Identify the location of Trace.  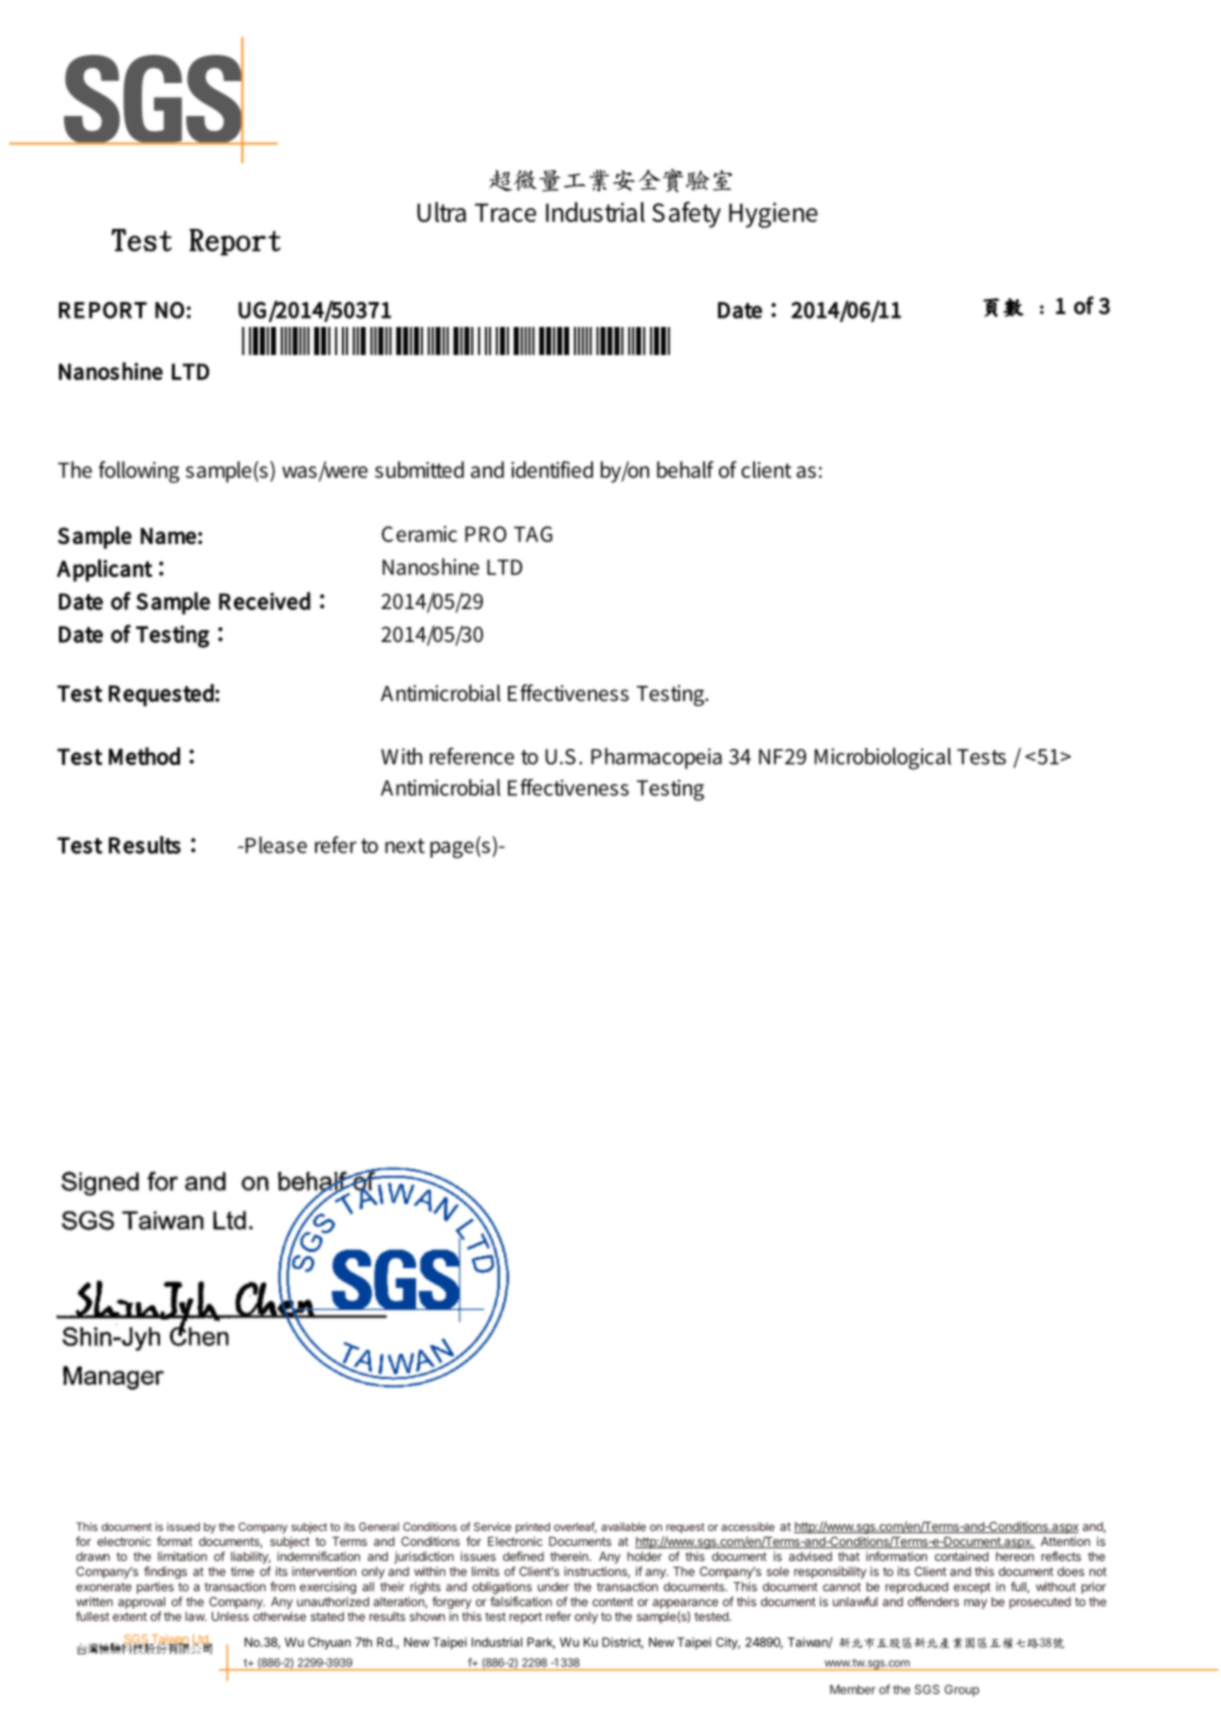
(505, 212).
